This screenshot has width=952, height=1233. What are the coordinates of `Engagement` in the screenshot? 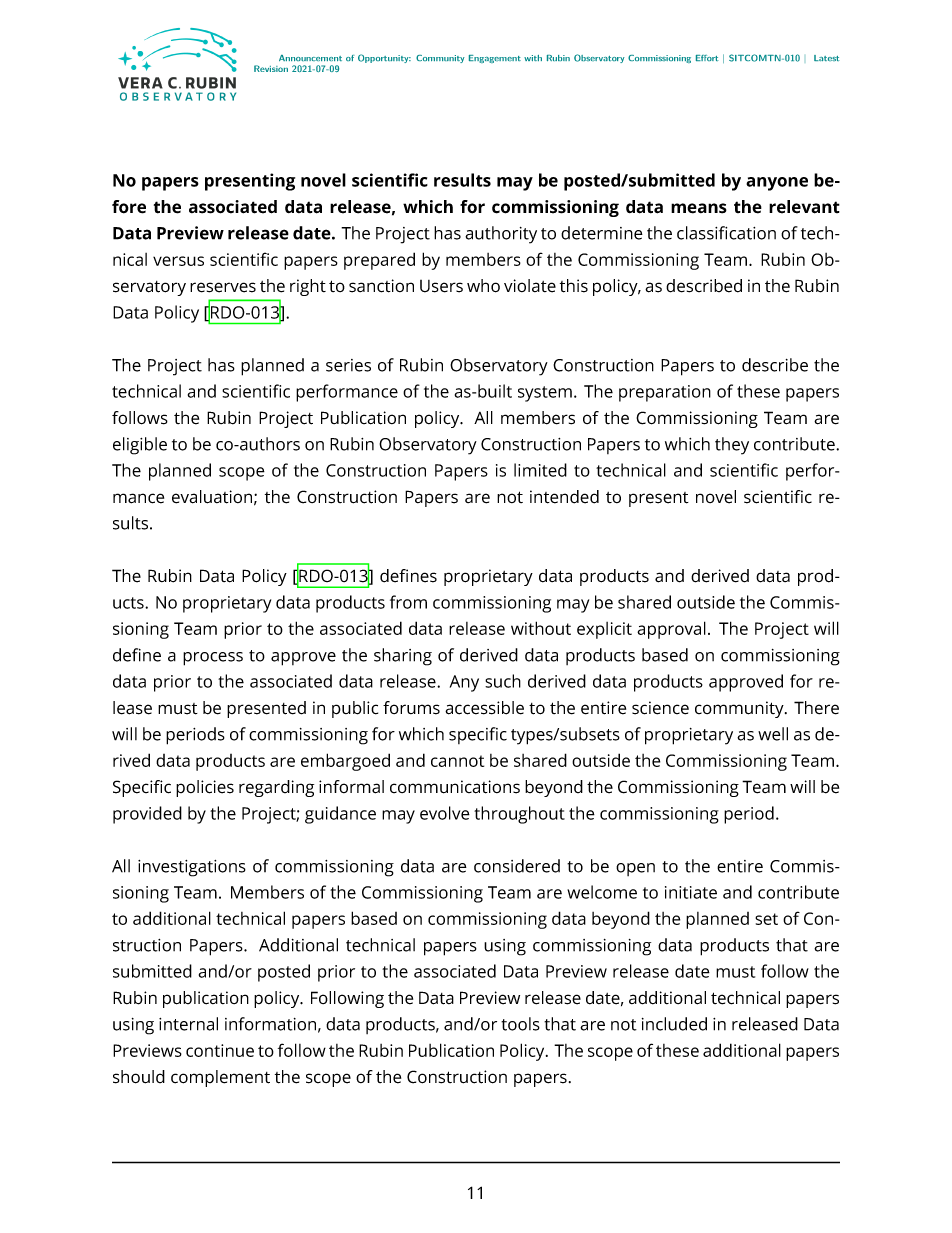 It's located at (495, 59).
